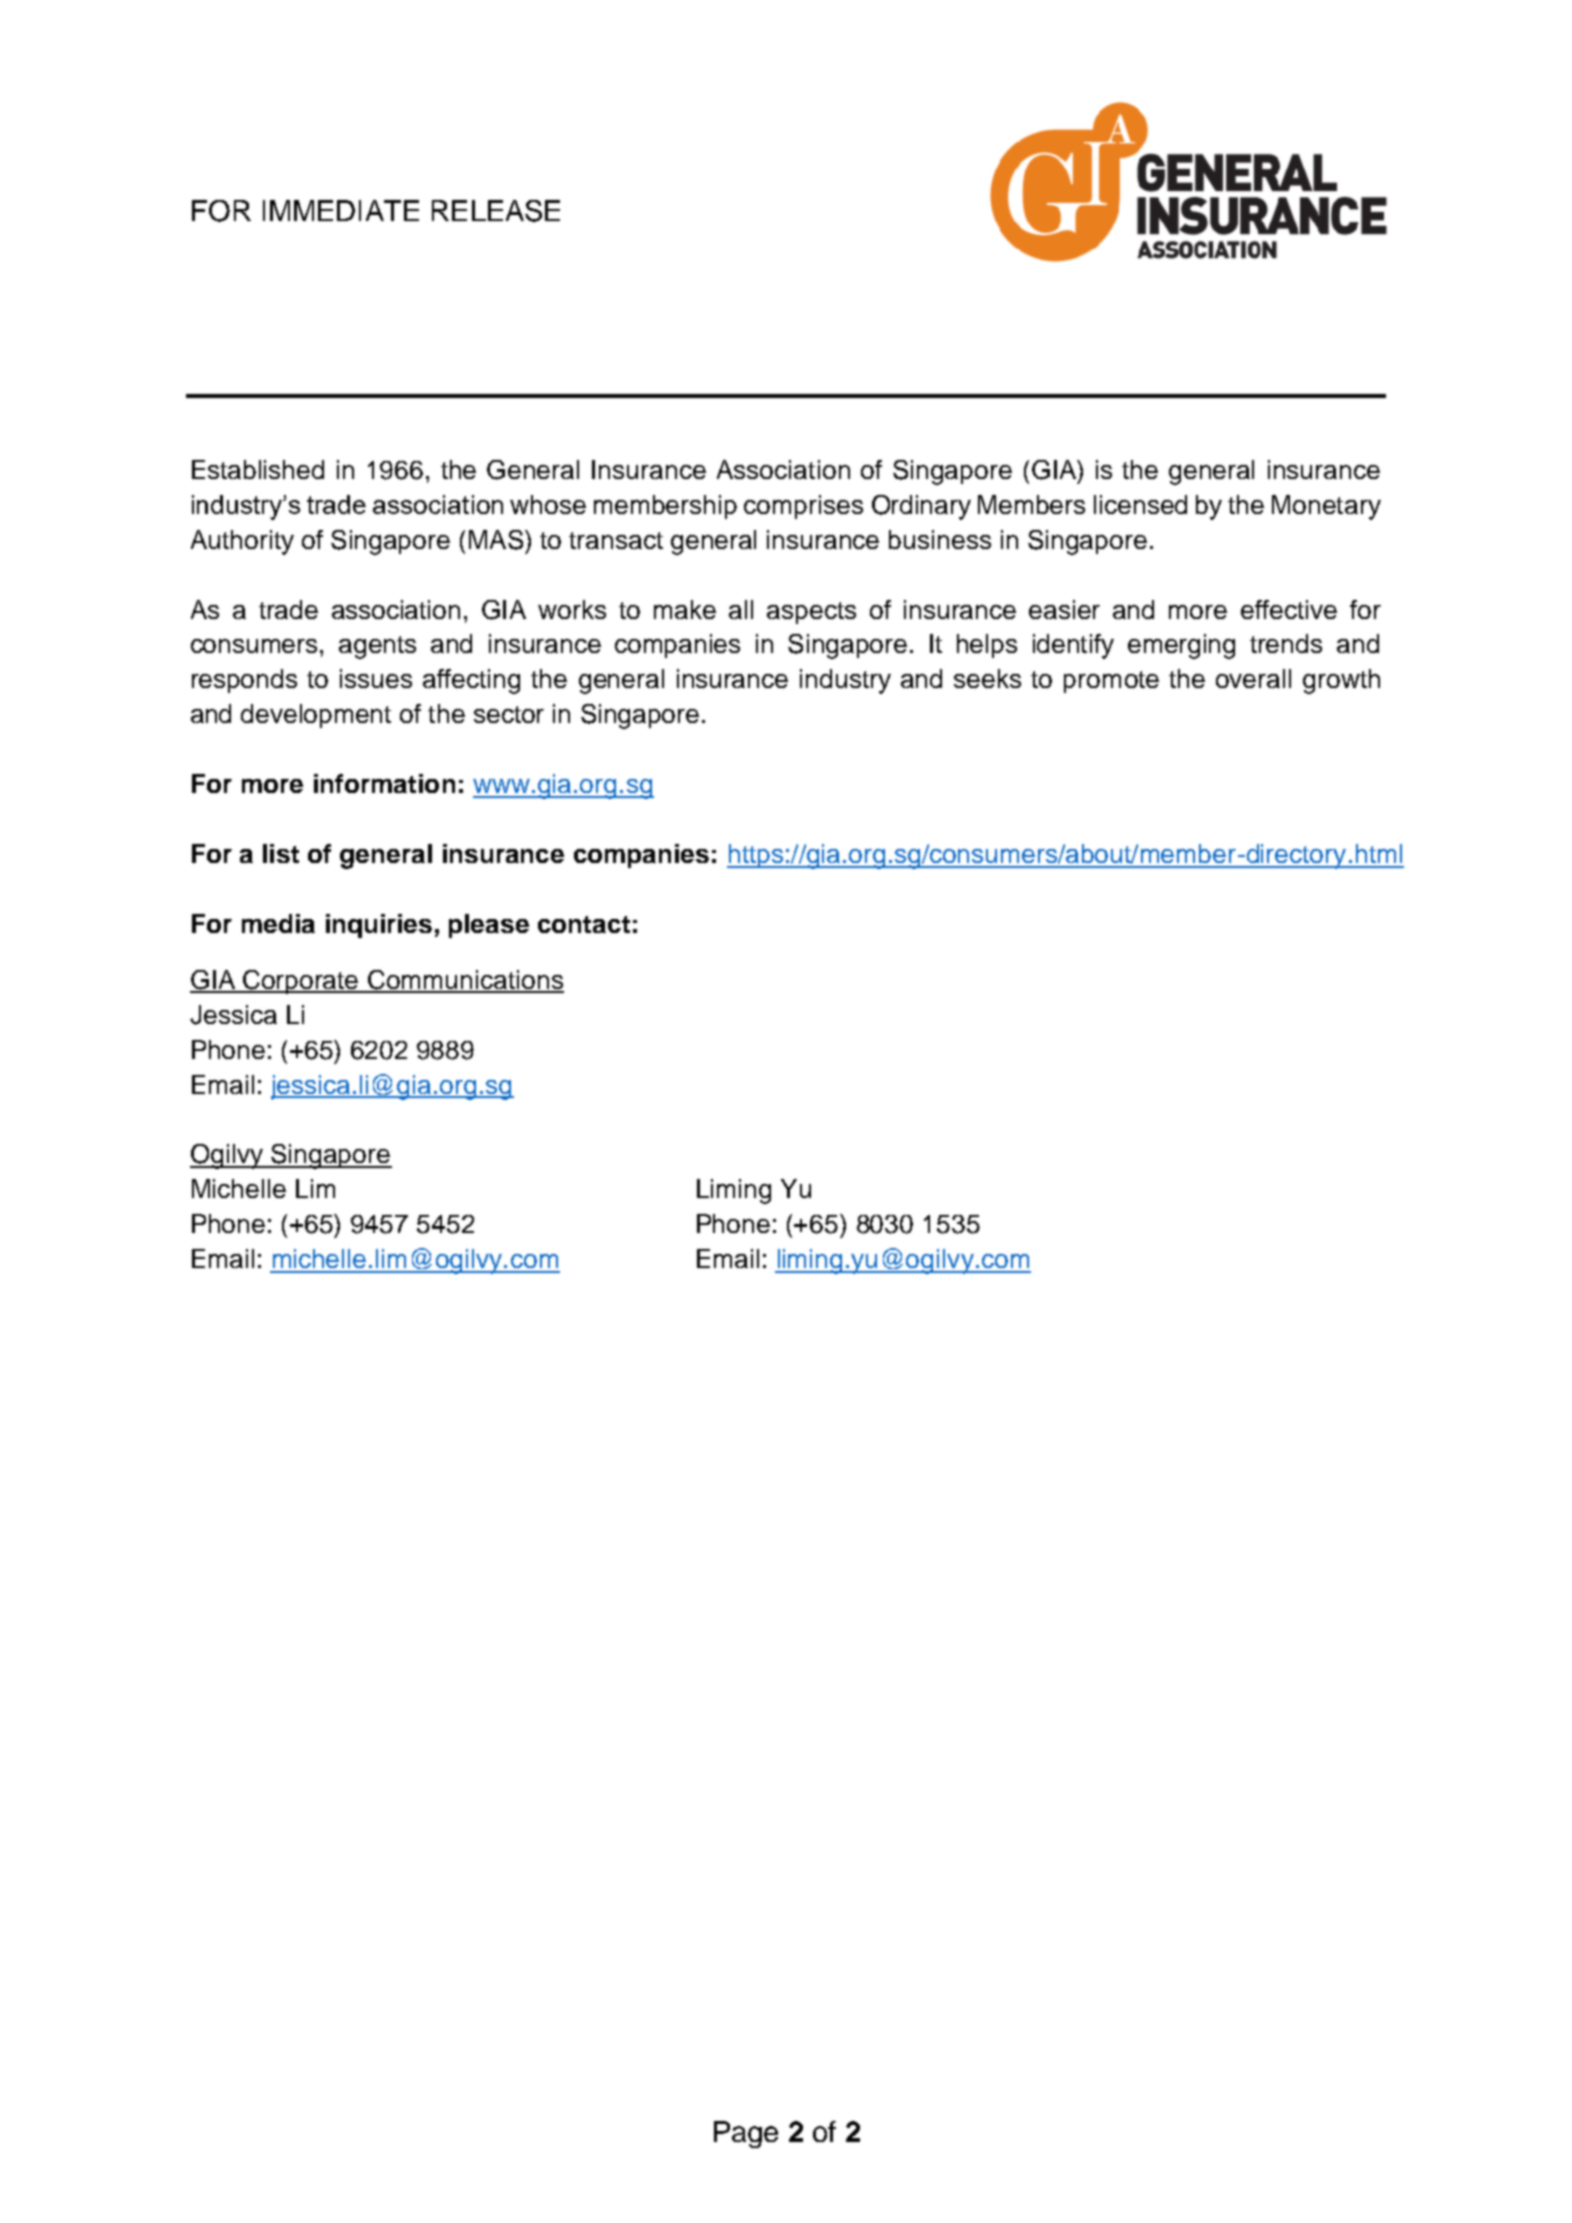 The image size is (1572, 2223). Describe the element at coordinates (803, 507) in the screenshot. I see `comprises` at that location.
